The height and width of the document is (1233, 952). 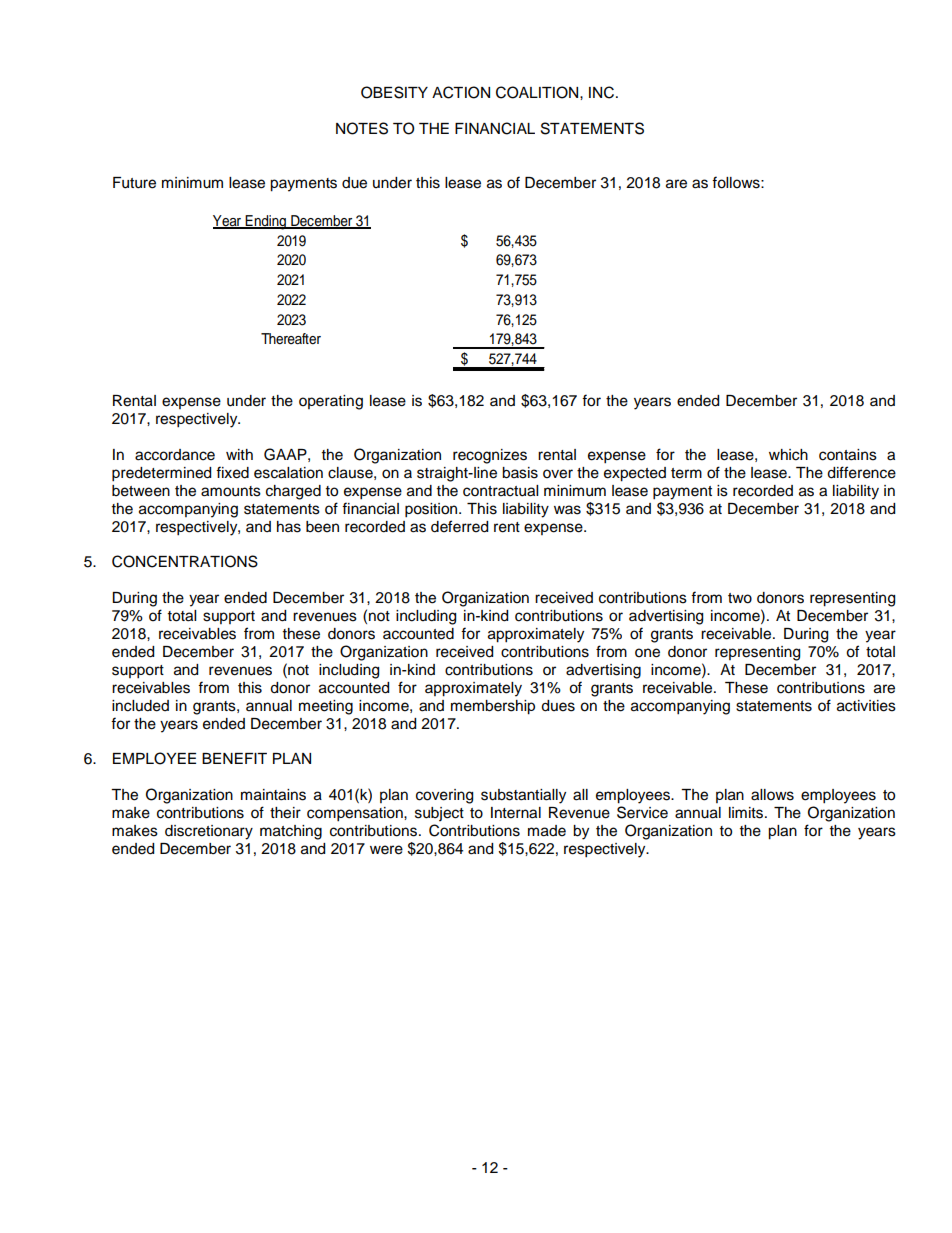 I want to click on two, so click(x=740, y=598).
